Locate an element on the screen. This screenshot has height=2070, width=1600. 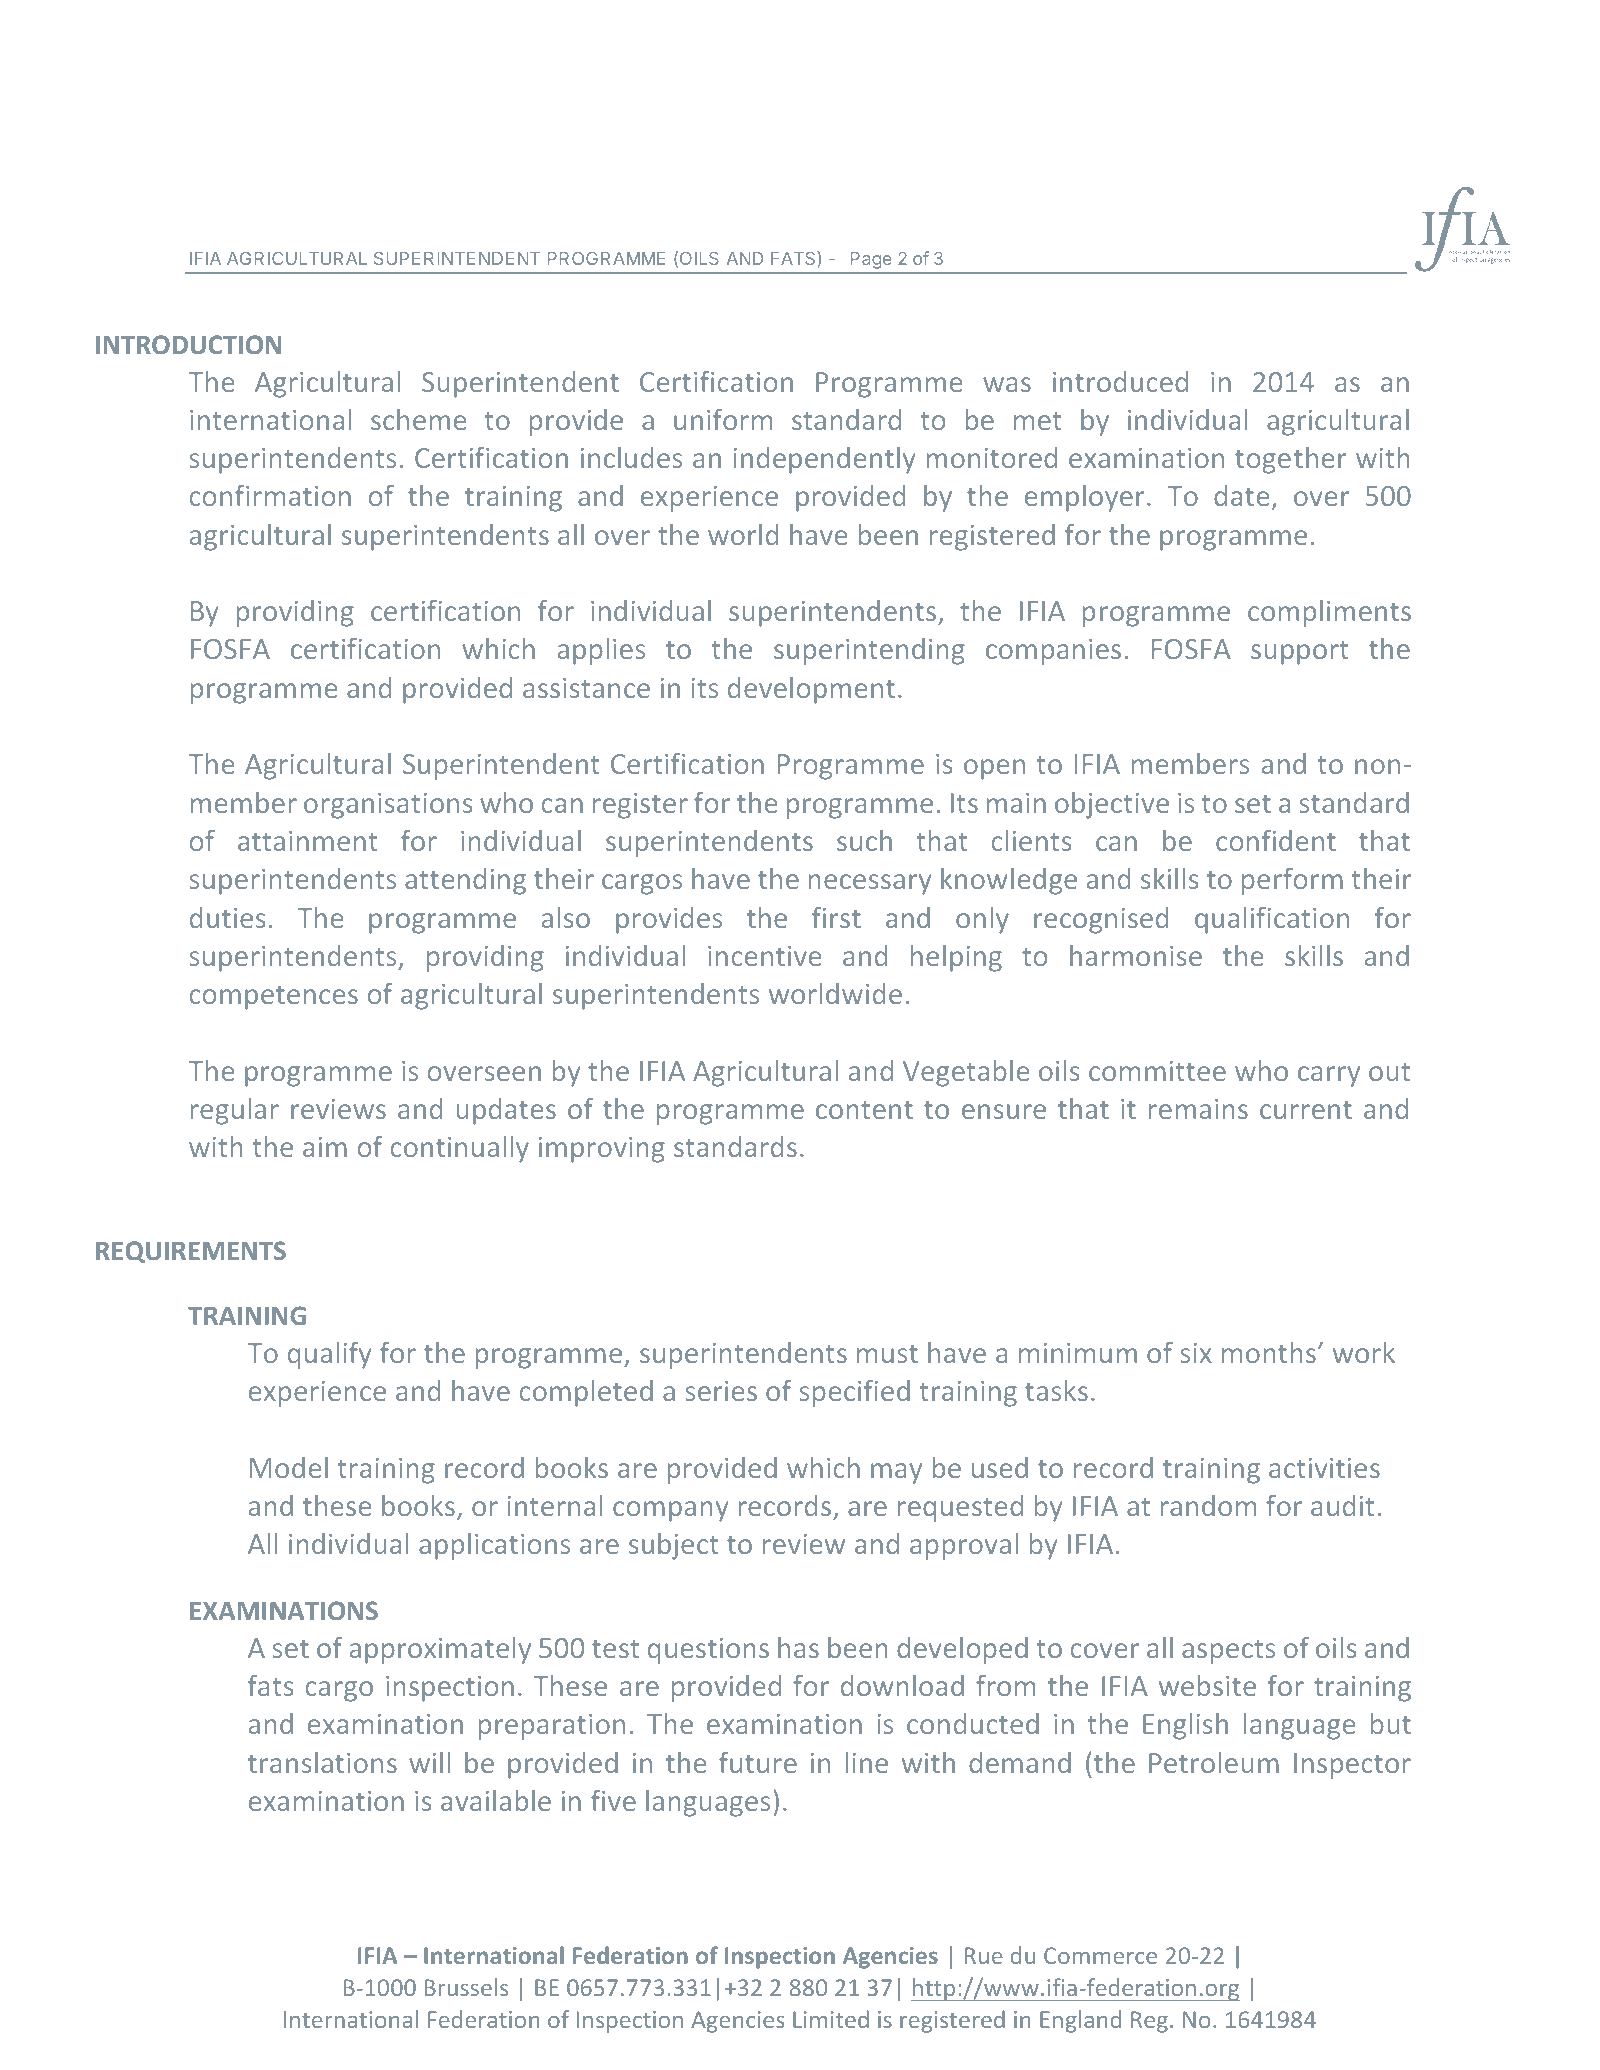
together is located at coordinates (1290, 460).
